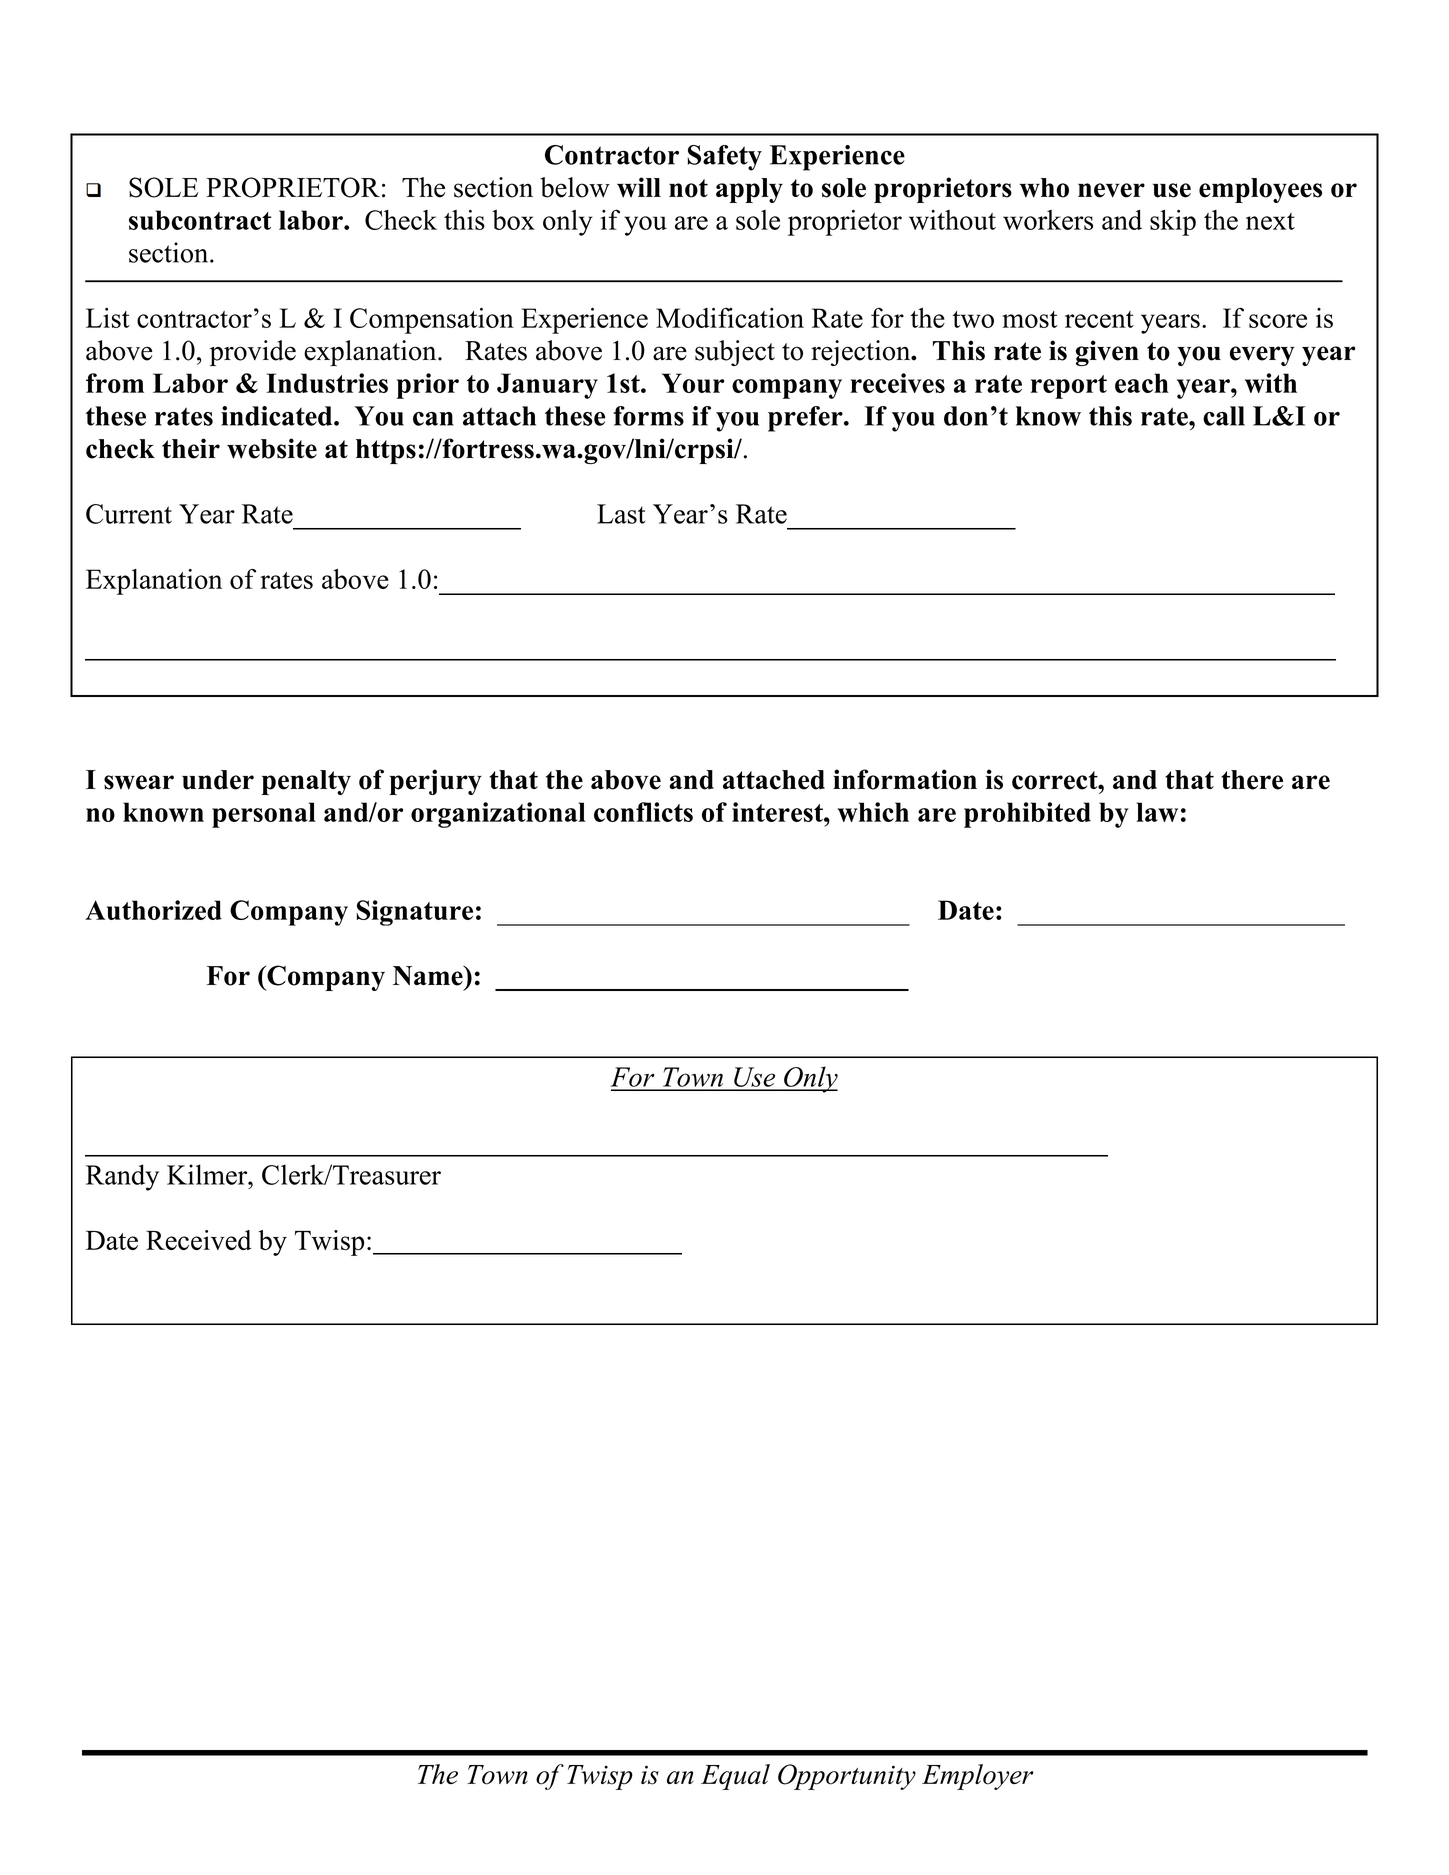  I want to click on never, so click(1111, 190).
